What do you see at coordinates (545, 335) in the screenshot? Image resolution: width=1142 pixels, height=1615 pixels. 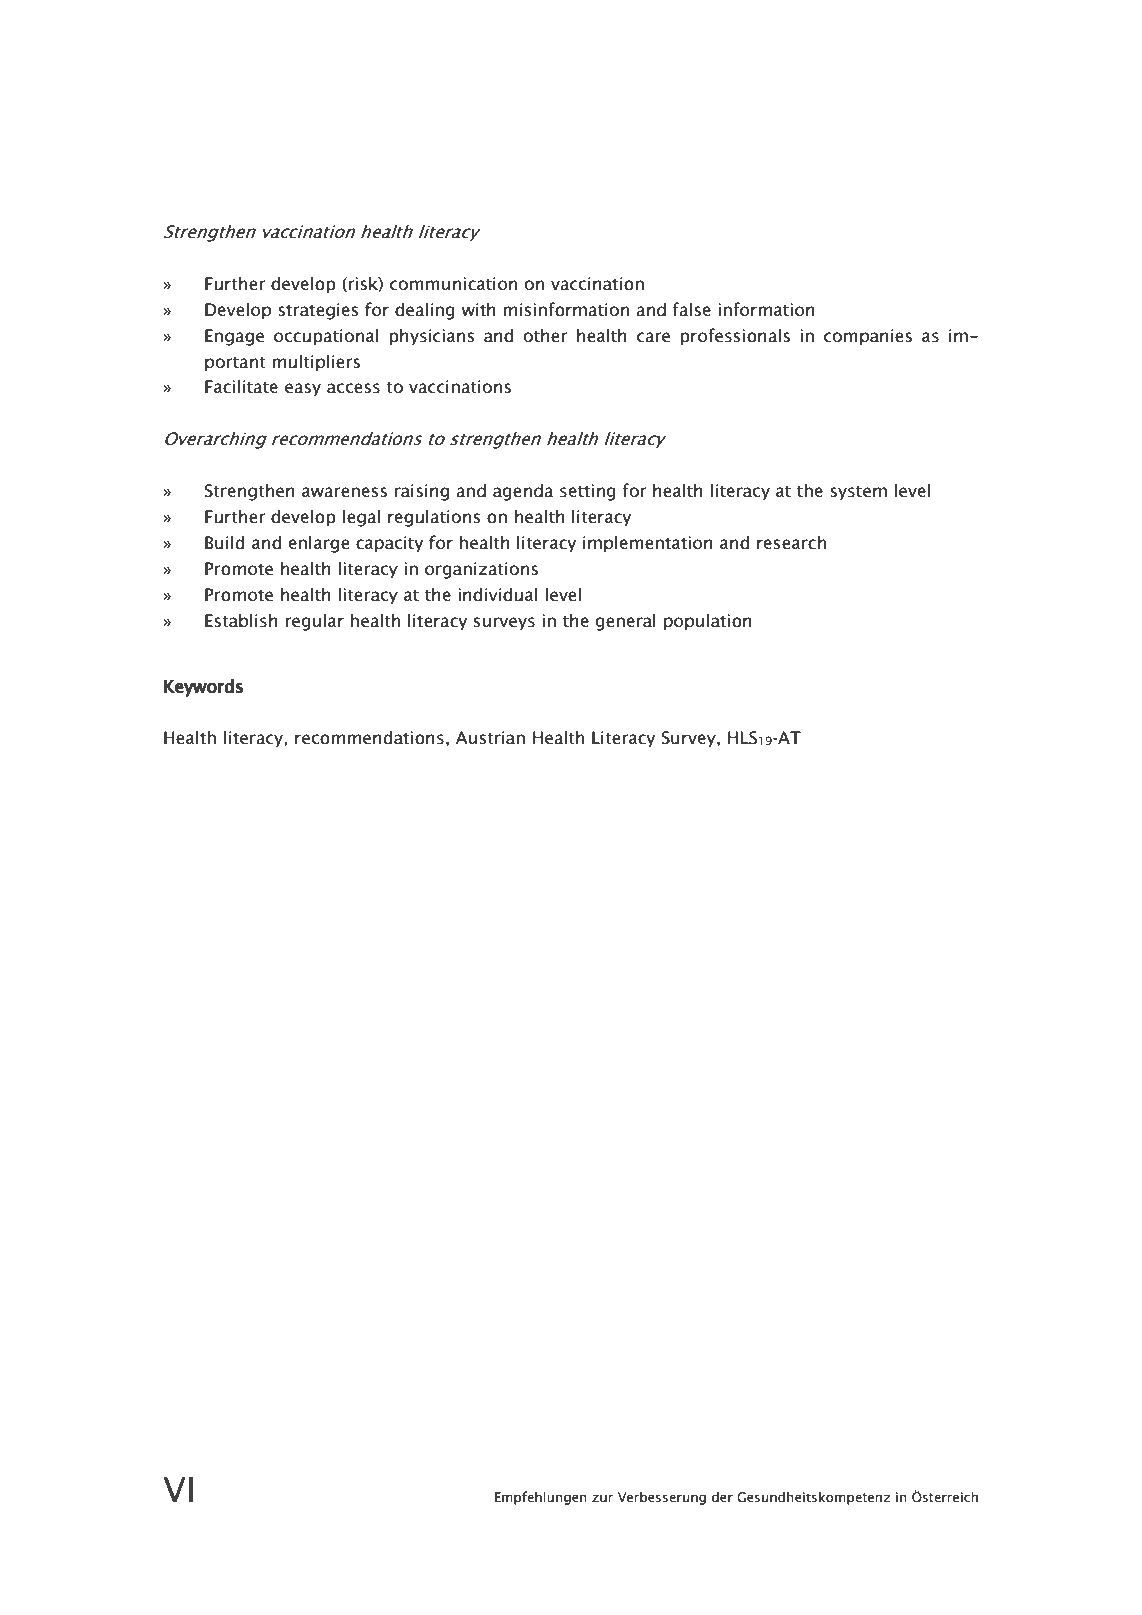 I see `other` at bounding box center [545, 335].
